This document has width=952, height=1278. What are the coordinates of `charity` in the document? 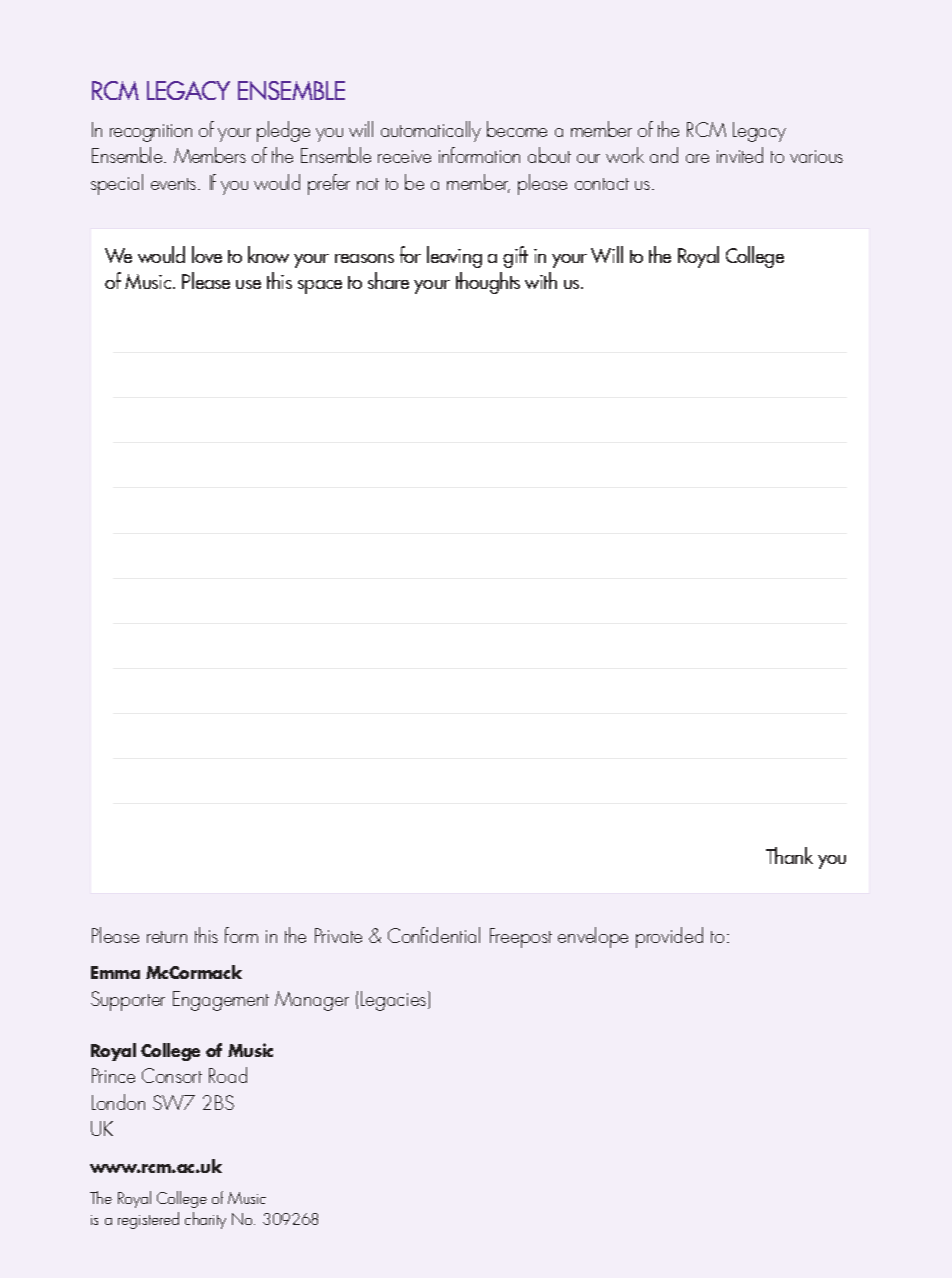 It's located at (205, 1220).
